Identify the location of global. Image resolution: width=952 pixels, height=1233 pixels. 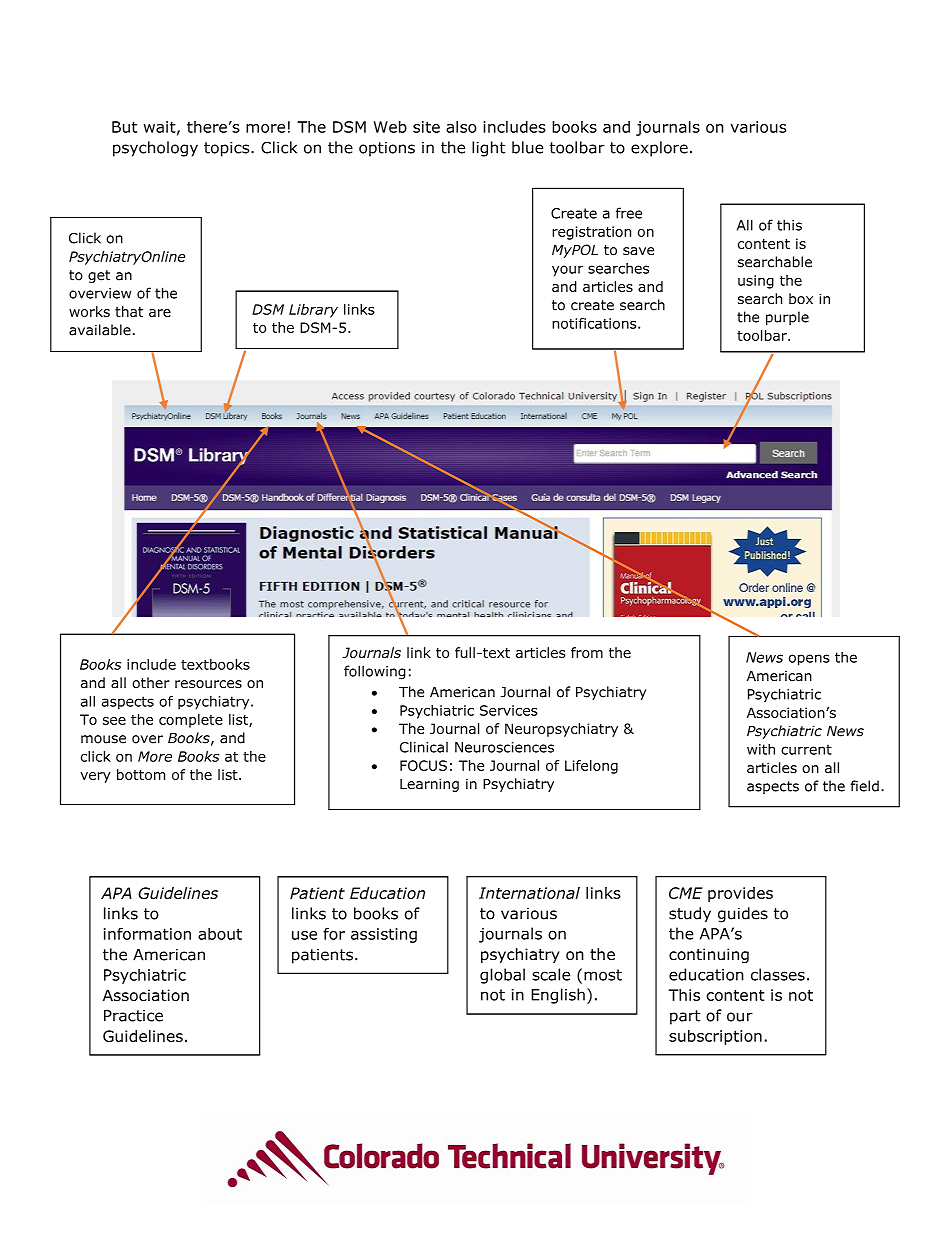
(502, 976).
